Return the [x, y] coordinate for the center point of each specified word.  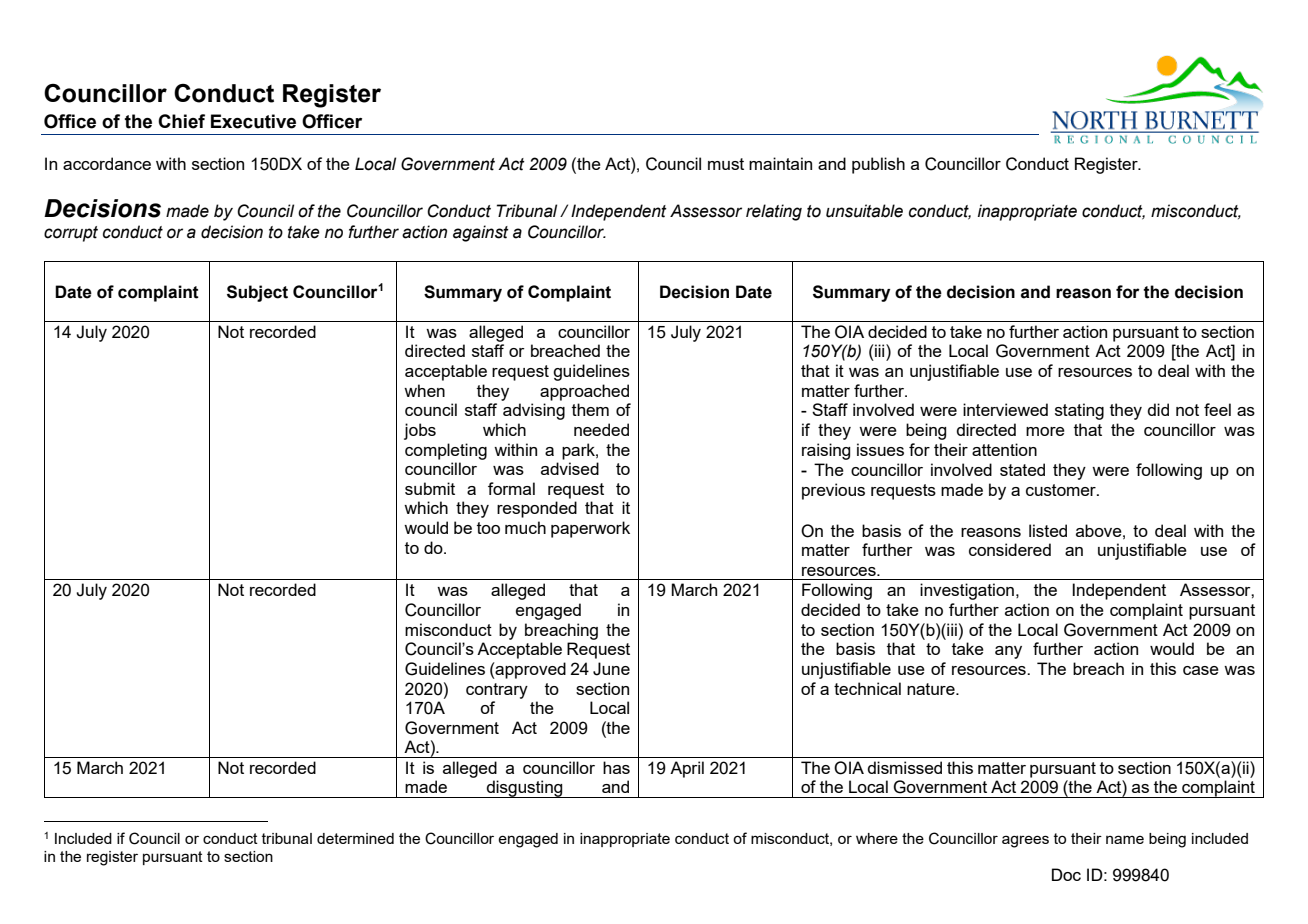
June [611, 669]
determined [355, 838]
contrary [497, 691]
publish [878, 165]
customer [1062, 490]
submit [430, 488]
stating [1079, 411]
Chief [181, 121]
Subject [257, 293]
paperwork [590, 529]
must [726, 164]
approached [584, 392]
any [1008, 652]
